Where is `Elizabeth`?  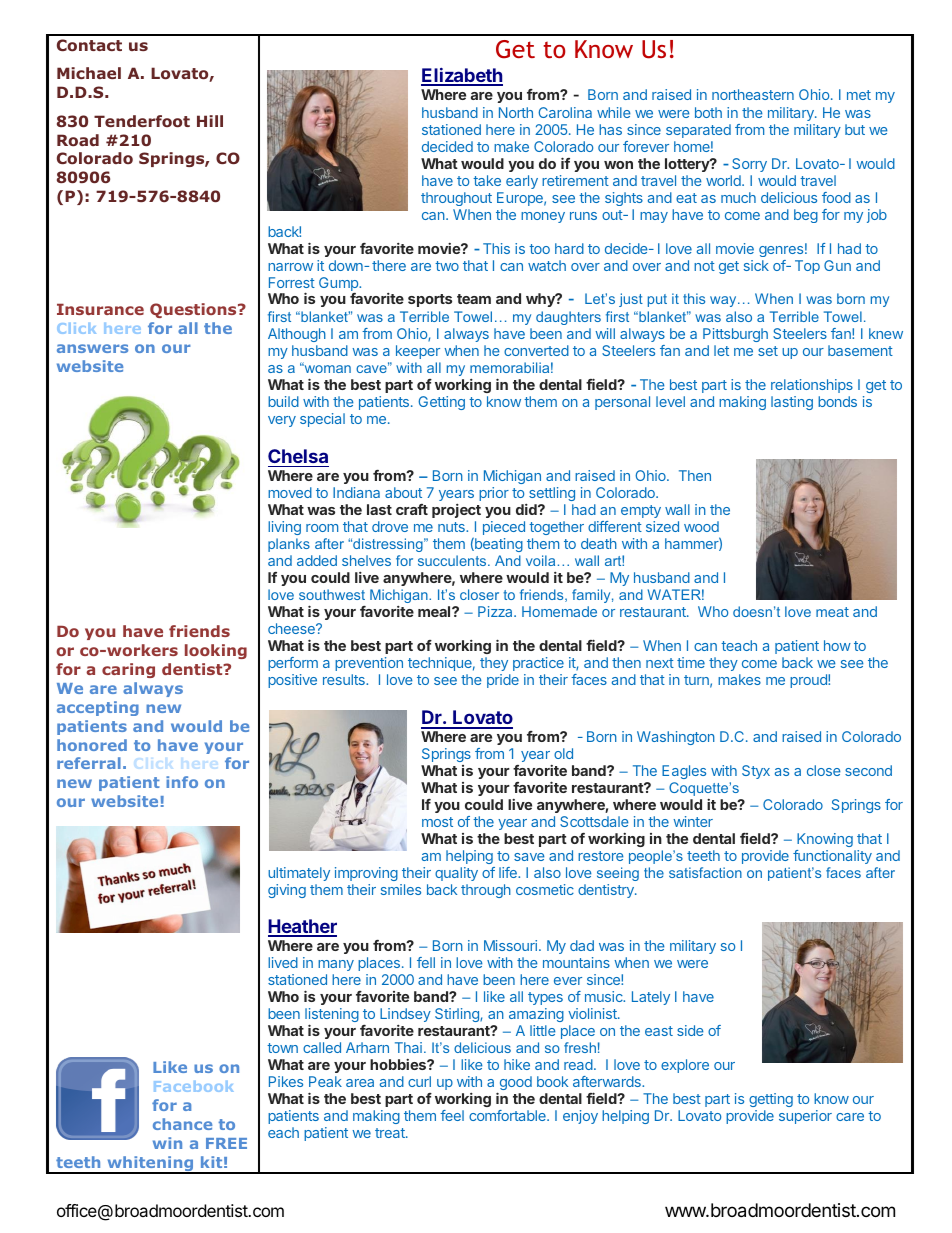
Elizabeth is located at coordinates (462, 76).
